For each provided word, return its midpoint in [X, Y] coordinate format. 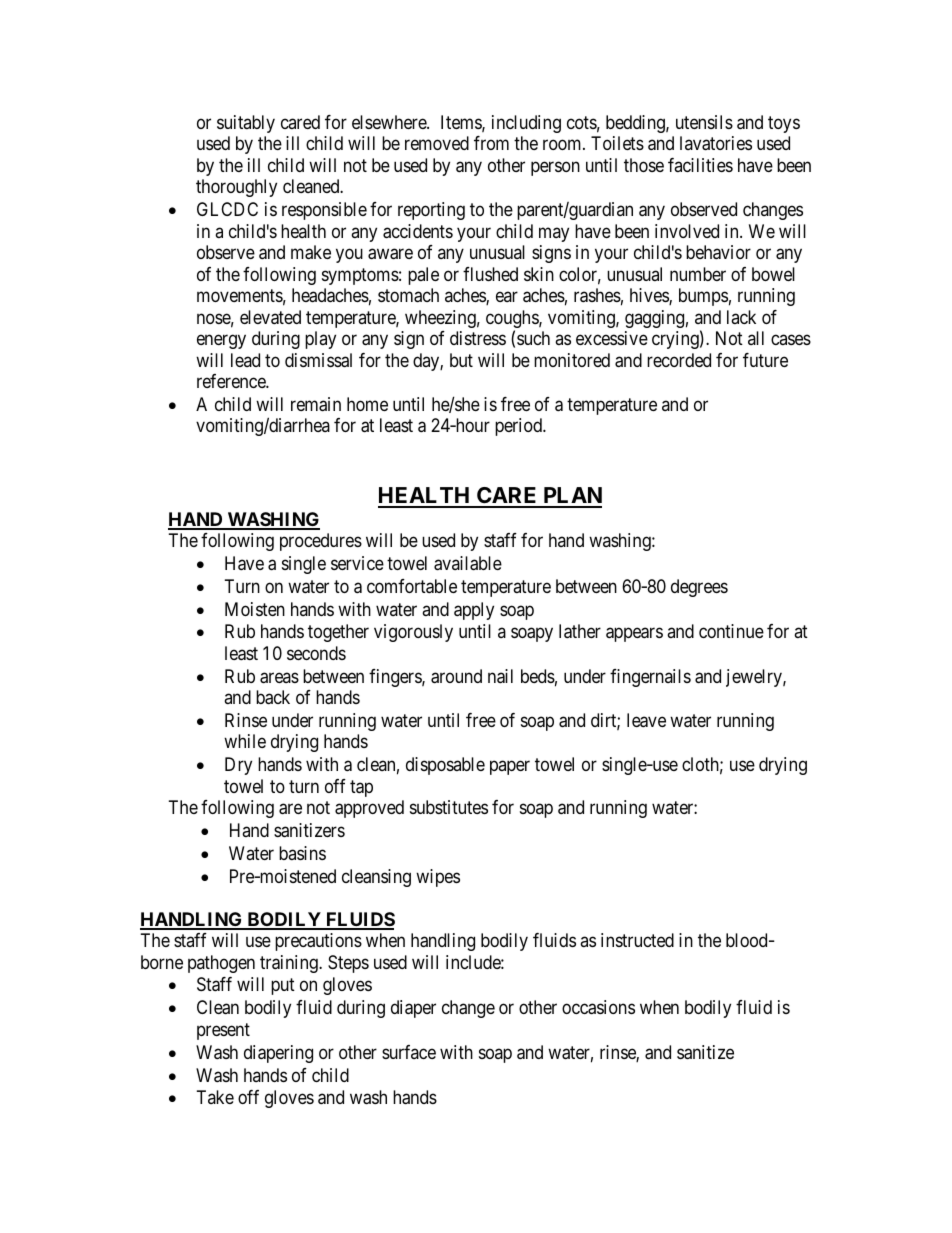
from [491, 143]
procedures [321, 542]
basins [302, 853]
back [273, 697]
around [456, 676]
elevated [270, 317]
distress [478, 338]
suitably [246, 124]
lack [741, 317]
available [468, 563]
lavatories [716, 143]
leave [646, 720]
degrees [699, 588]
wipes [438, 878]
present [223, 1031]
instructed [637, 940]
